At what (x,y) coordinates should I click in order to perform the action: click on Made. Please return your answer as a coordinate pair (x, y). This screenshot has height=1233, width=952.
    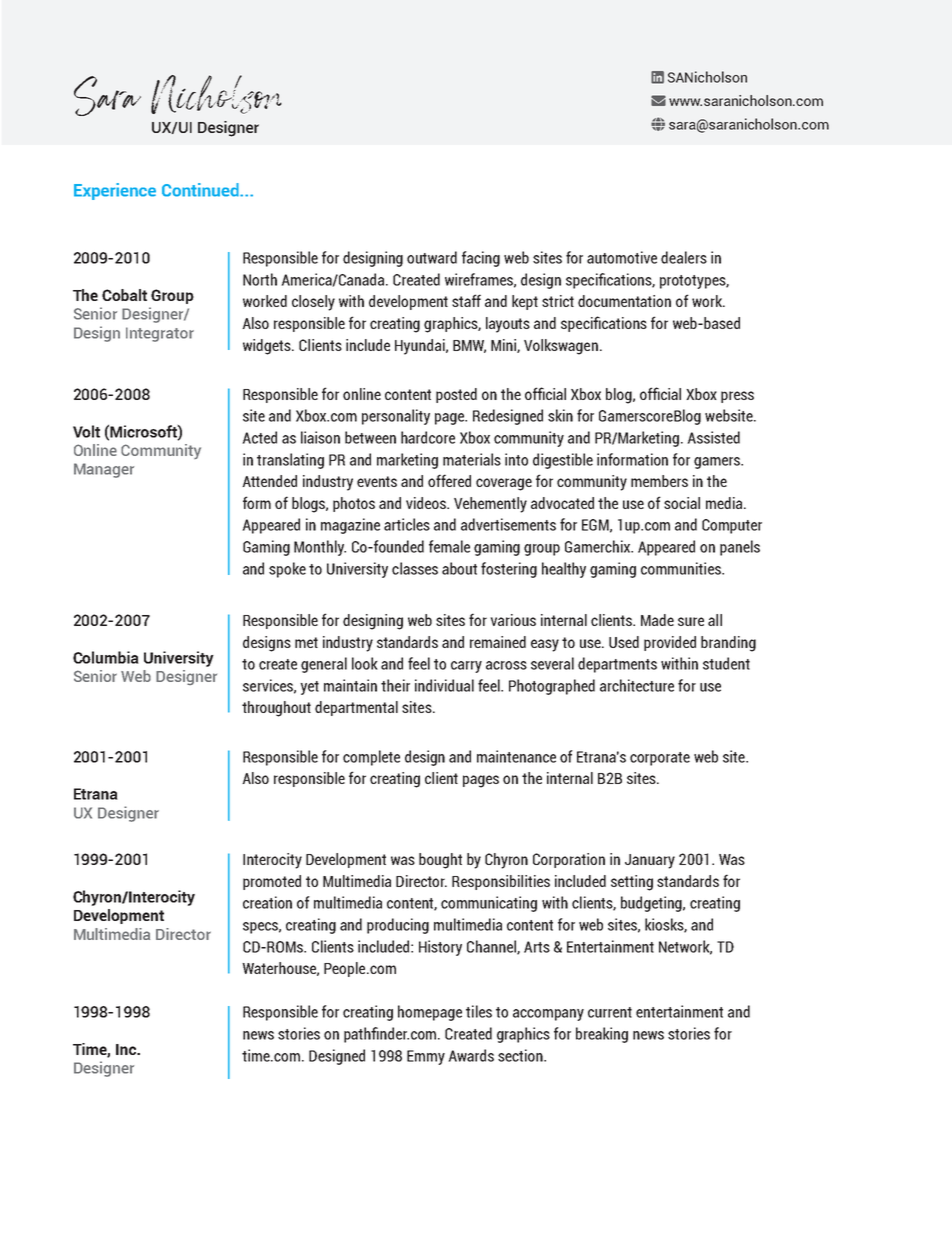
    Looking at the image, I should click on (657, 620).
